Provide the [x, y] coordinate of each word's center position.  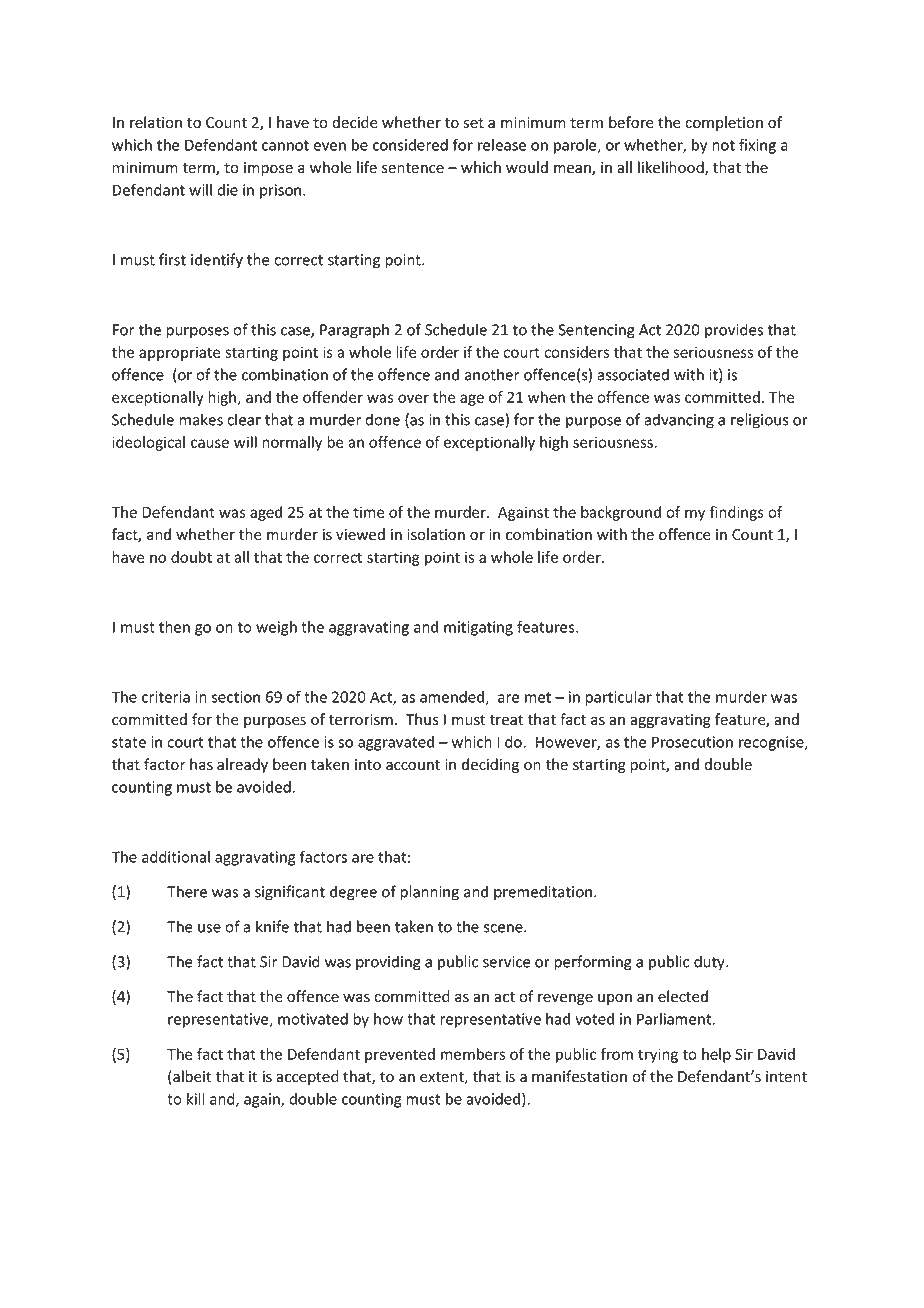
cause [210, 443]
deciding [490, 765]
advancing [679, 421]
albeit [191, 1077]
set [473, 123]
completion [724, 123]
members [473, 1054]
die [227, 190]
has [201, 764]
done [382, 419]
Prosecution [692, 742]
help [716, 1055]
